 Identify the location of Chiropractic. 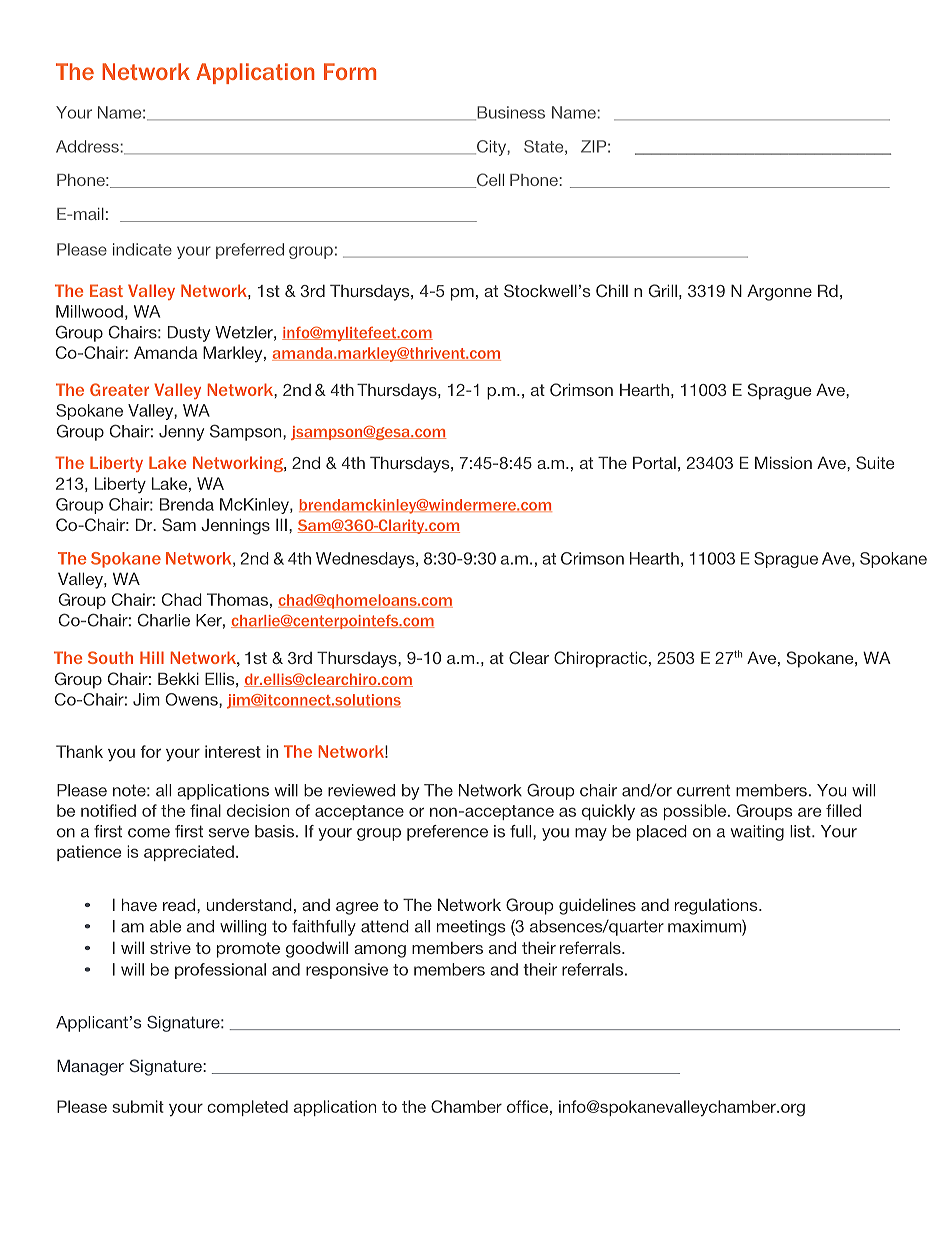
(600, 659).
